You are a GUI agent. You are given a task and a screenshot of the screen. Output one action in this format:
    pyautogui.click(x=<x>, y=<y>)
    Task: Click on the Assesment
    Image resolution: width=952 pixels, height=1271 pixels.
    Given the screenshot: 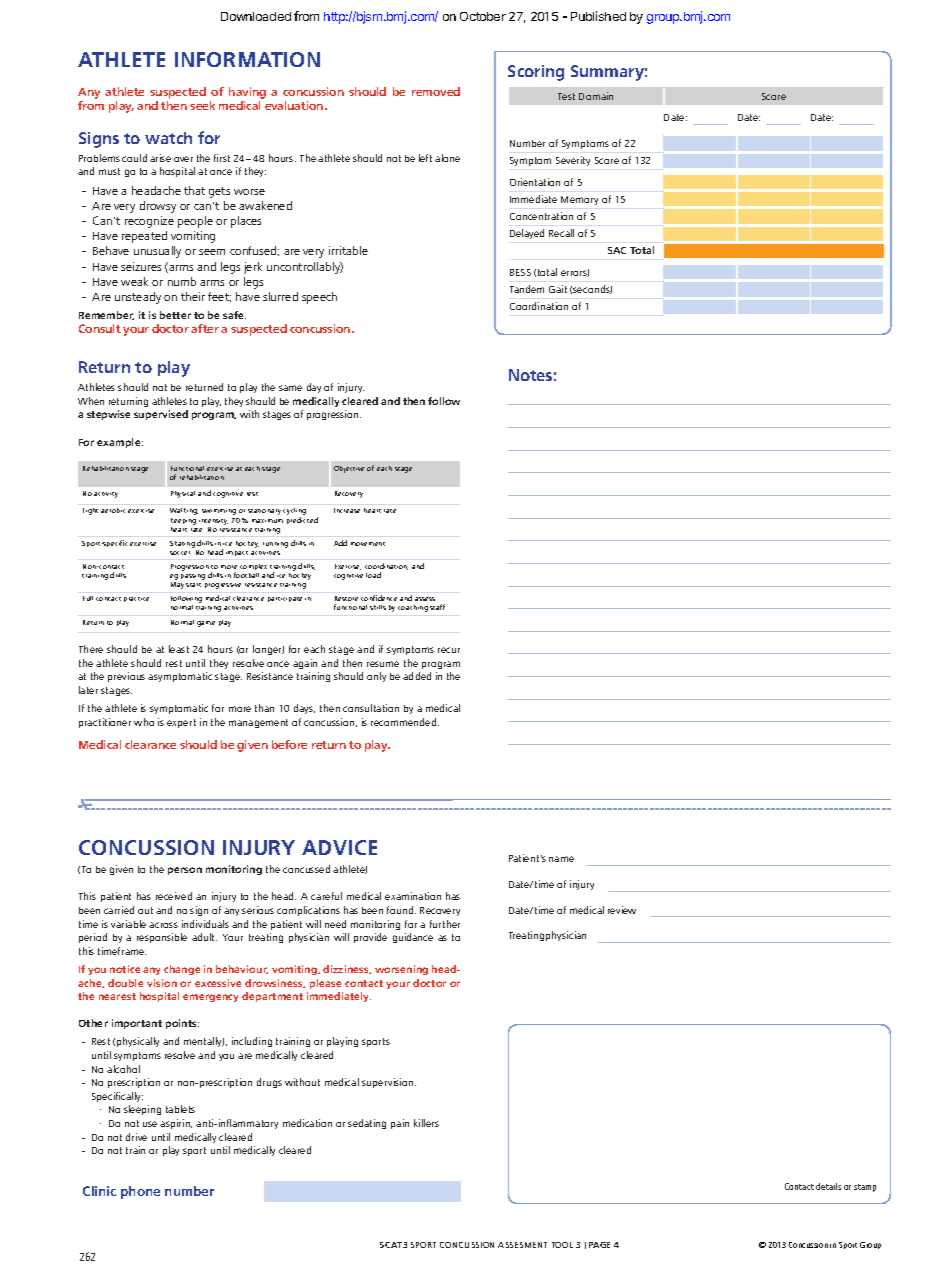 What is the action you would take?
    pyautogui.click(x=522, y=1245)
